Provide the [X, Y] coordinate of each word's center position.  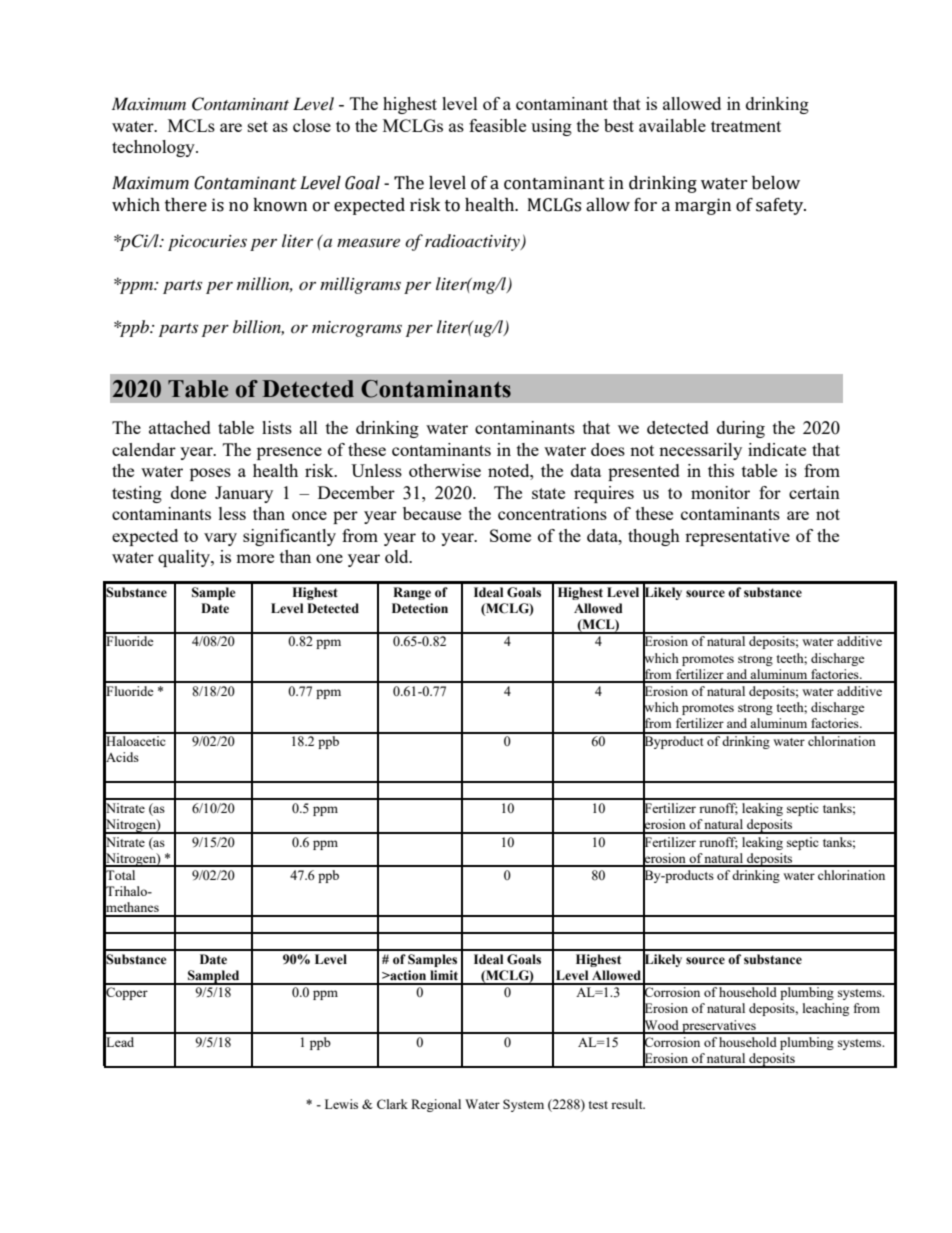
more [255, 558]
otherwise [445, 470]
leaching [826, 1009]
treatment [746, 126]
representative [737, 537]
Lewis [341, 1104]
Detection [420, 608]
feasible [497, 125]
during [741, 429]
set [258, 126]
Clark [392, 1104]
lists [277, 427]
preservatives [719, 1027]
